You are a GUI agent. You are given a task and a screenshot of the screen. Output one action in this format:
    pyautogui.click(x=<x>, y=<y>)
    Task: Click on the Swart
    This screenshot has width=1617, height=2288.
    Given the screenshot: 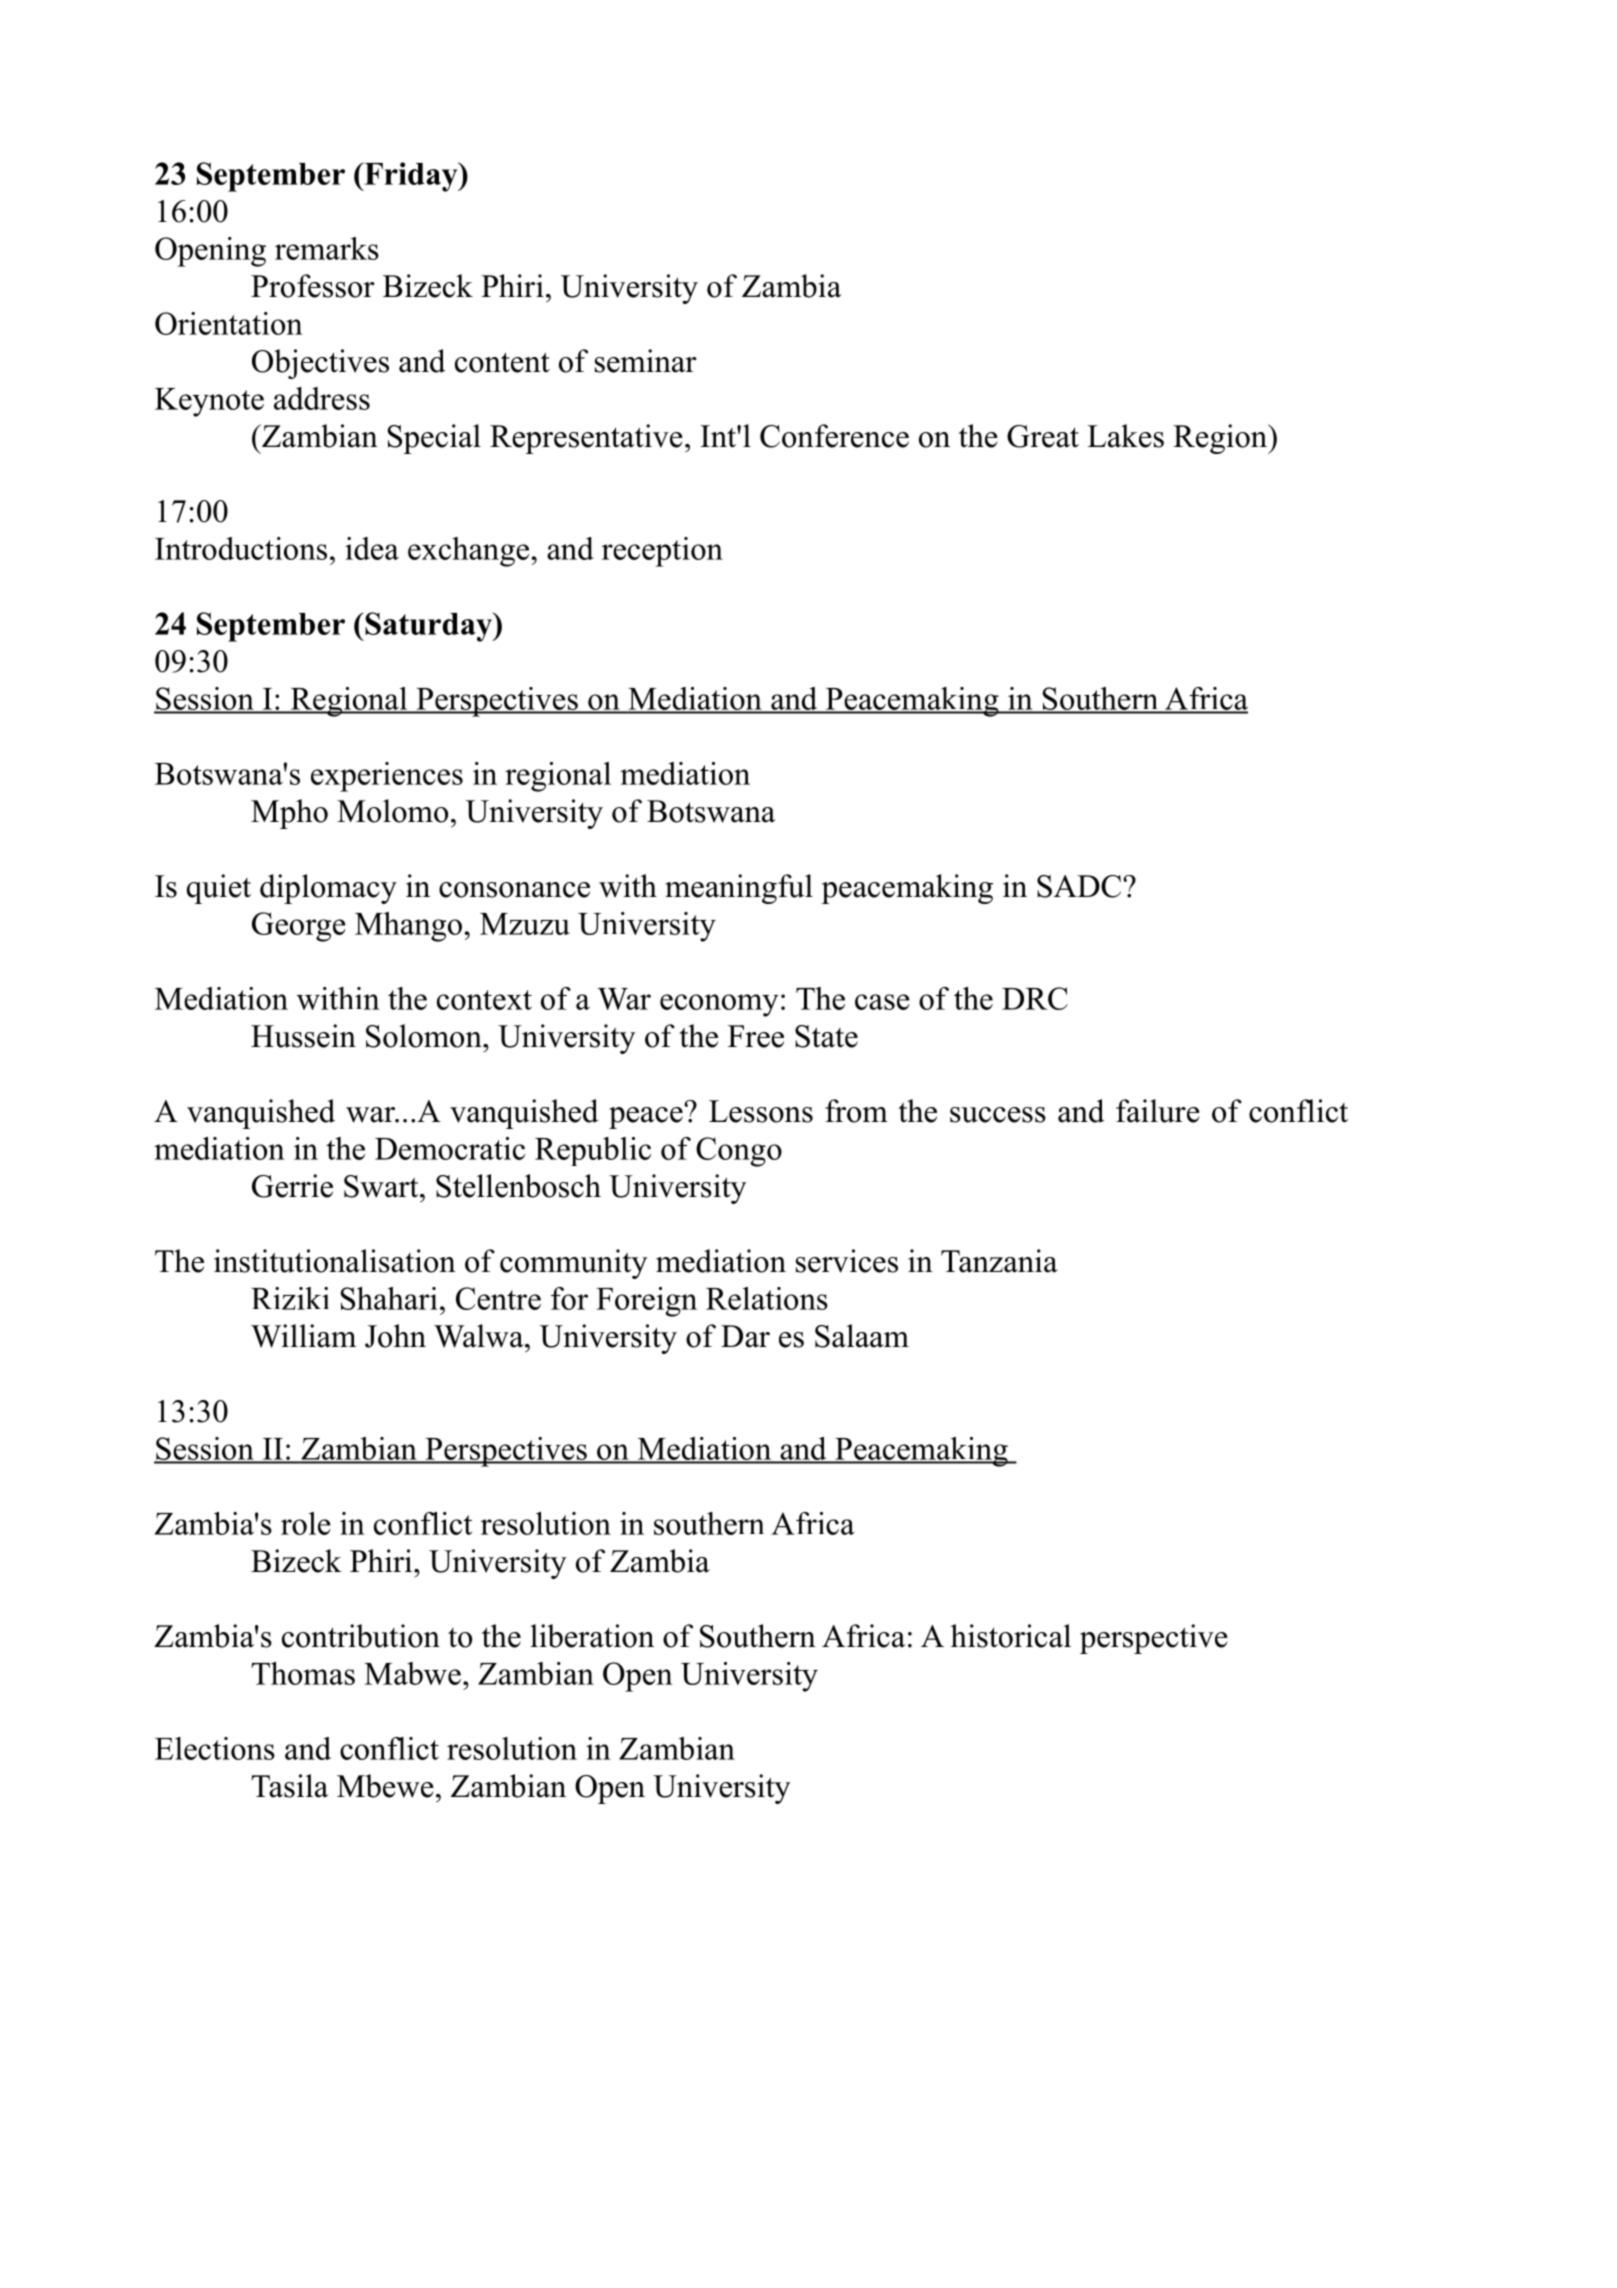 What is the action you would take?
    pyautogui.click(x=382, y=1186)
